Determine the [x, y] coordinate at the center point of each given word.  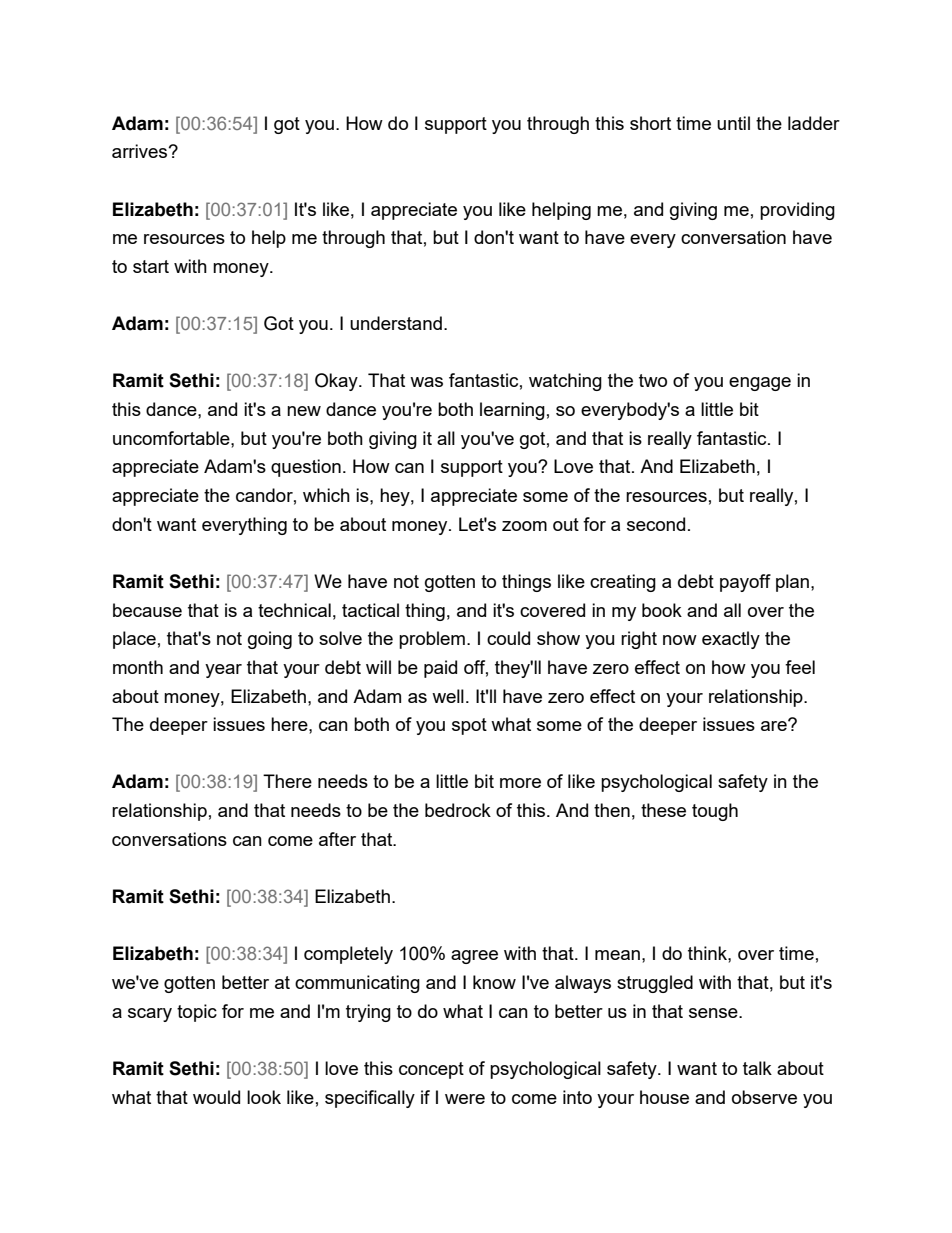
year [223, 671]
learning [512, 411]
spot [469, 726]
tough [715, 812]
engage [760, 384]
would [216, 1097]
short [650, 123]
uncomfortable [172, 438]
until [733, 123]
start [151, 266]
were [465, 1099]
